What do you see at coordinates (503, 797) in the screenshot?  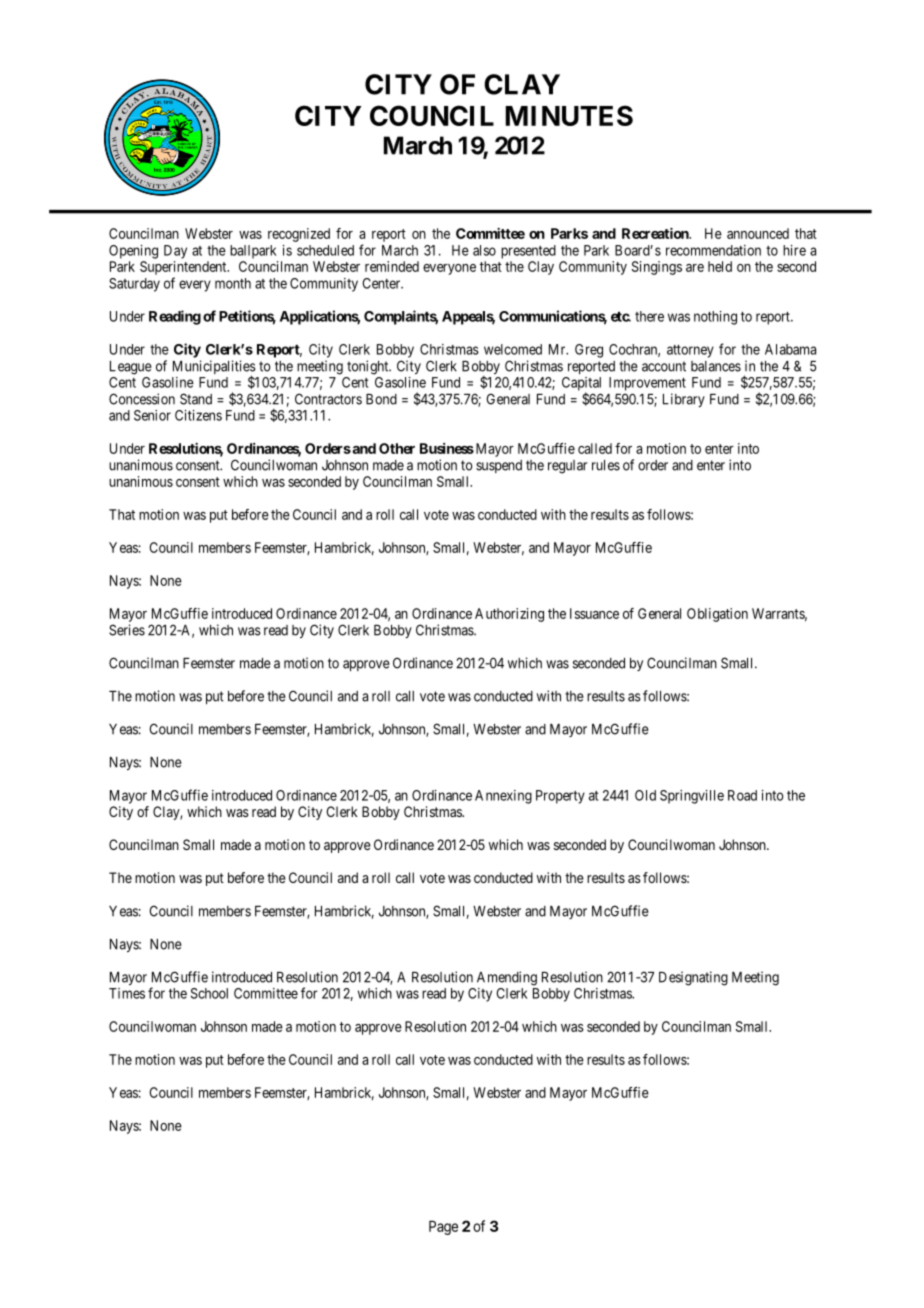 I see `Annexing` at bounding box center [503, 797].
